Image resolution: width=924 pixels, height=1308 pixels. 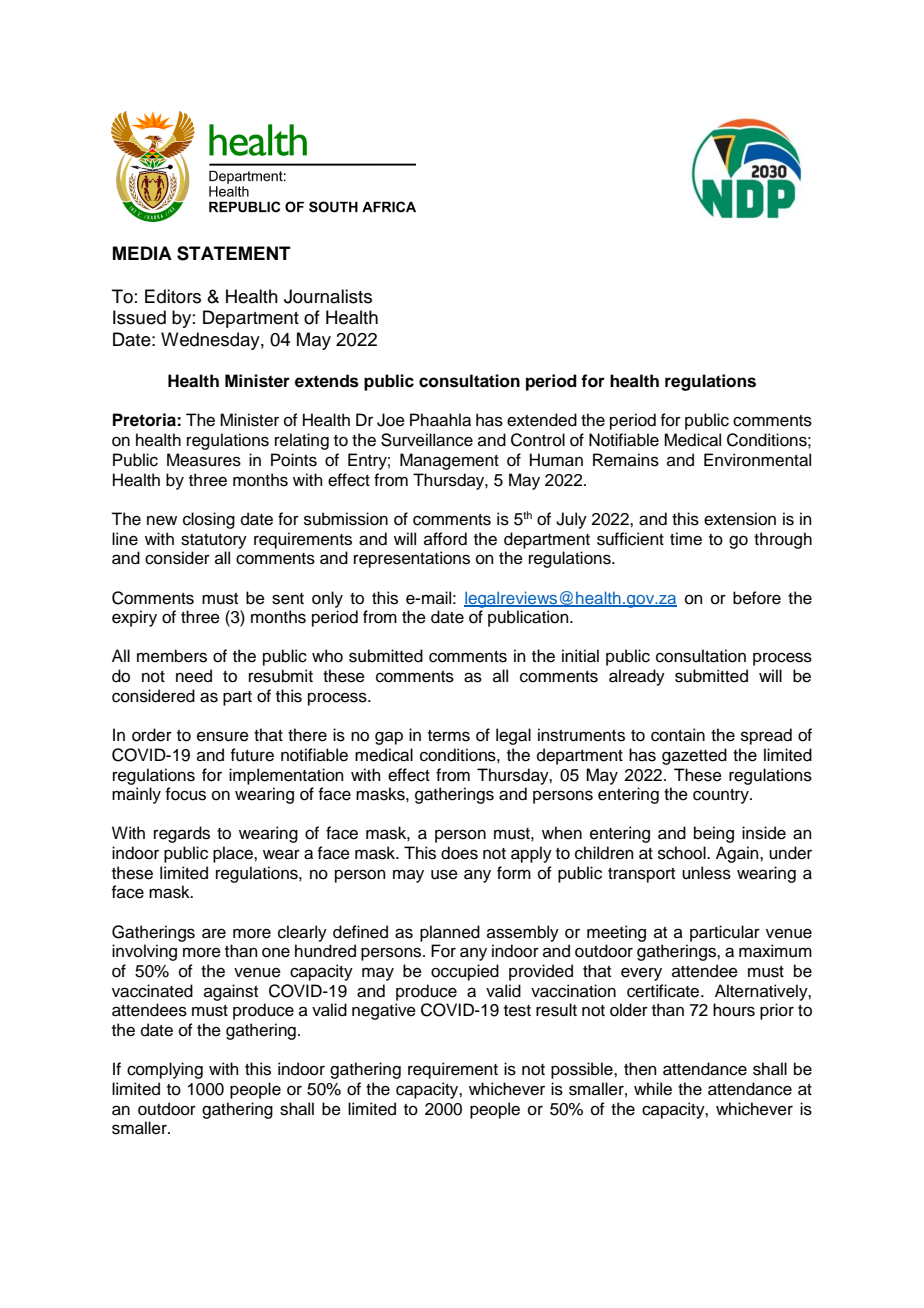 What do you see at coordinates (517, 1011) in the image?
I see `test` at bounding box center [517, 1011].
